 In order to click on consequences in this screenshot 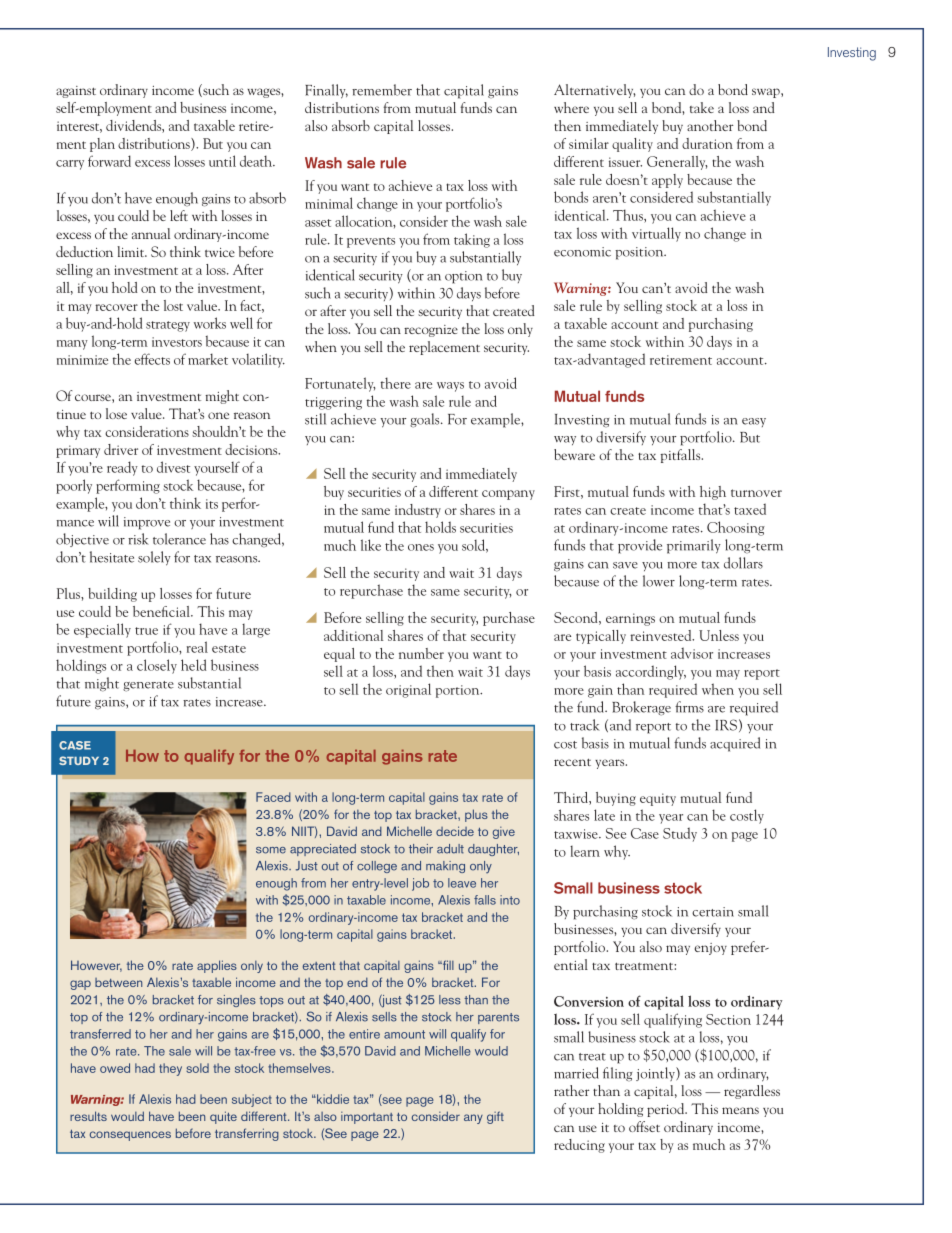, I will do `click(130, 1136)`.
